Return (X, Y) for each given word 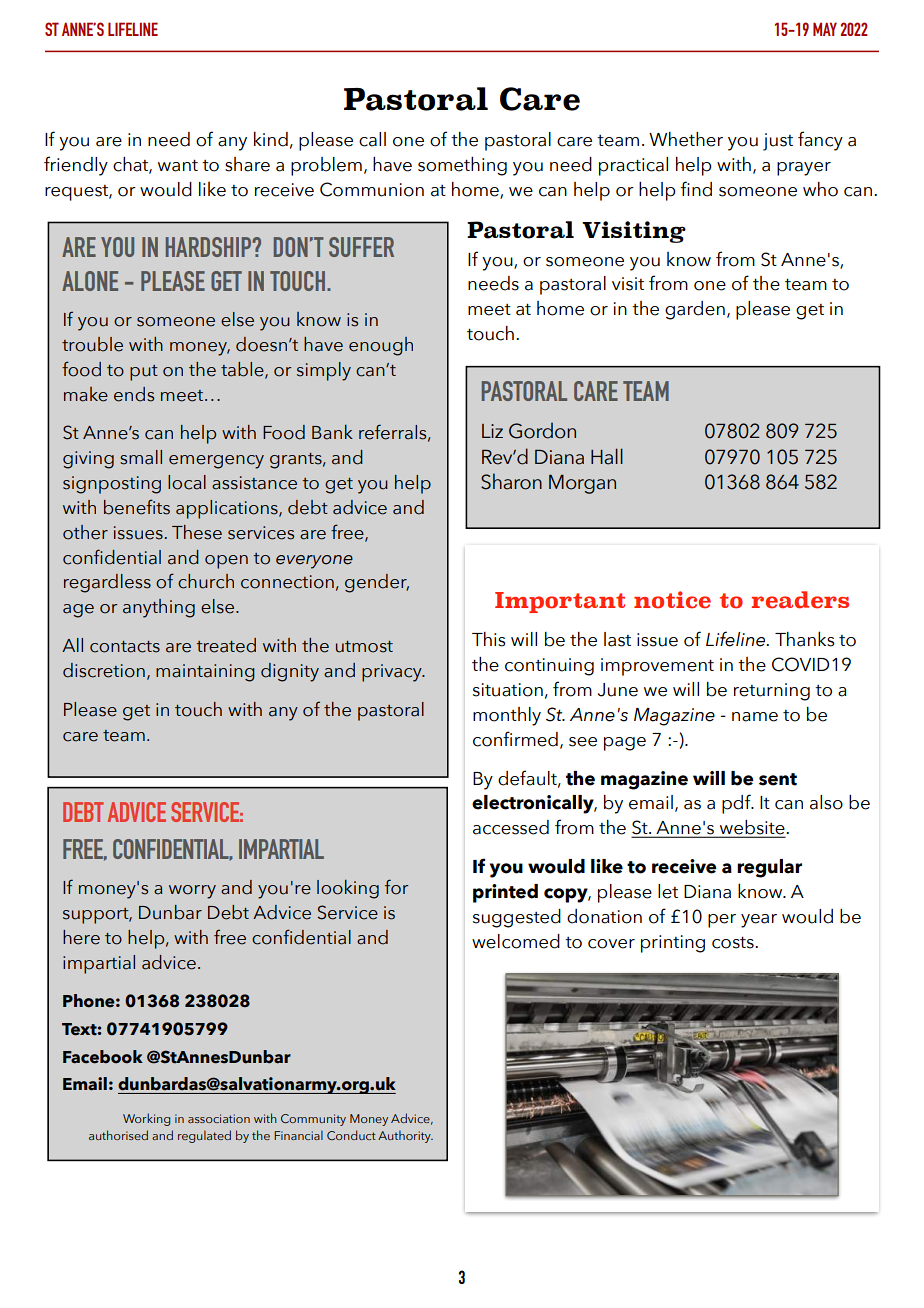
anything (159, 608)
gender (377, 583)
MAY (825, 29)
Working (146, 1119)
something (462, 166)
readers (800, 600)
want (178, 165)
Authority (405, 1136)
